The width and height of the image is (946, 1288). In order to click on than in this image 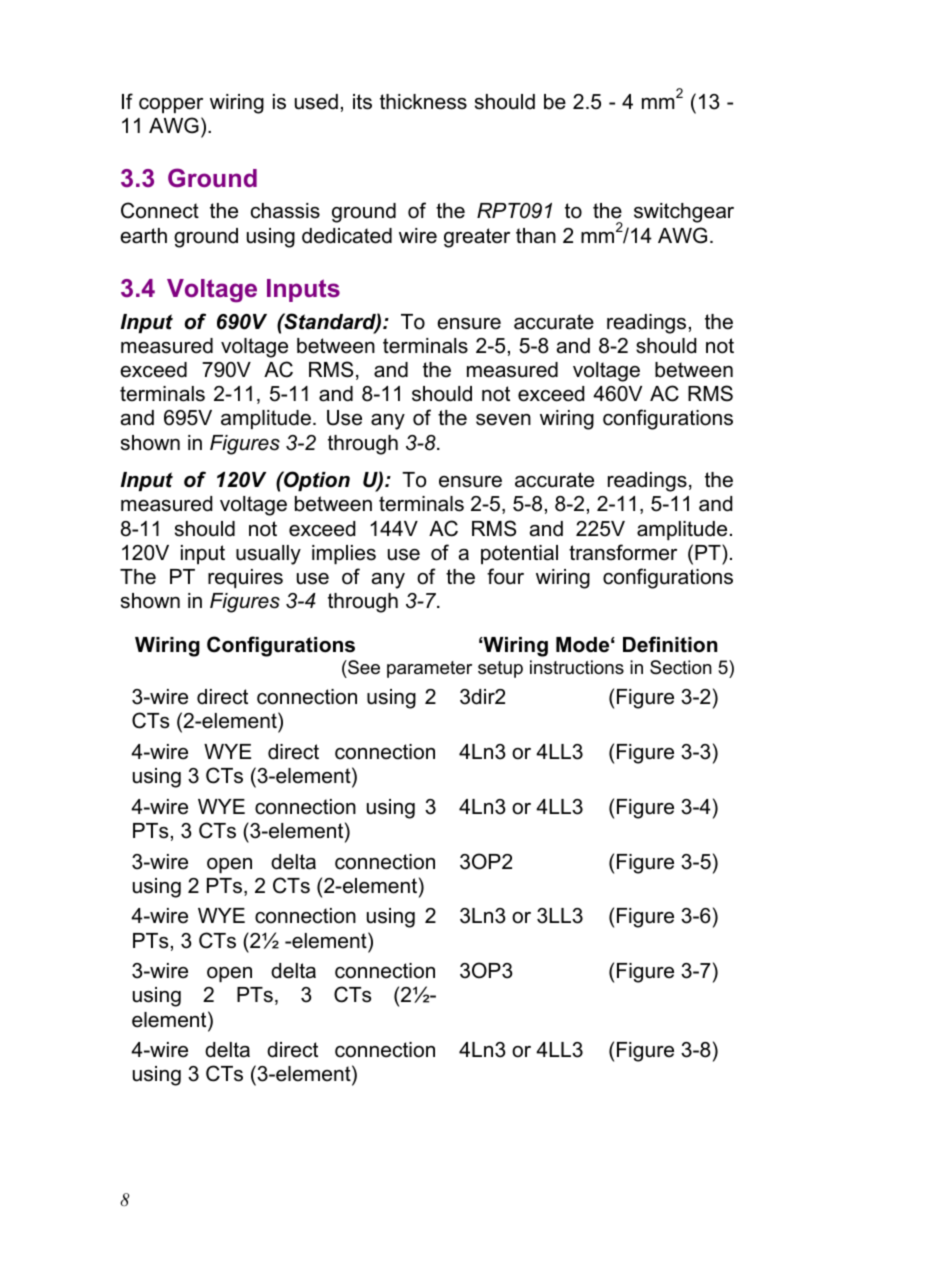, I will do `click(536, 236)`.
